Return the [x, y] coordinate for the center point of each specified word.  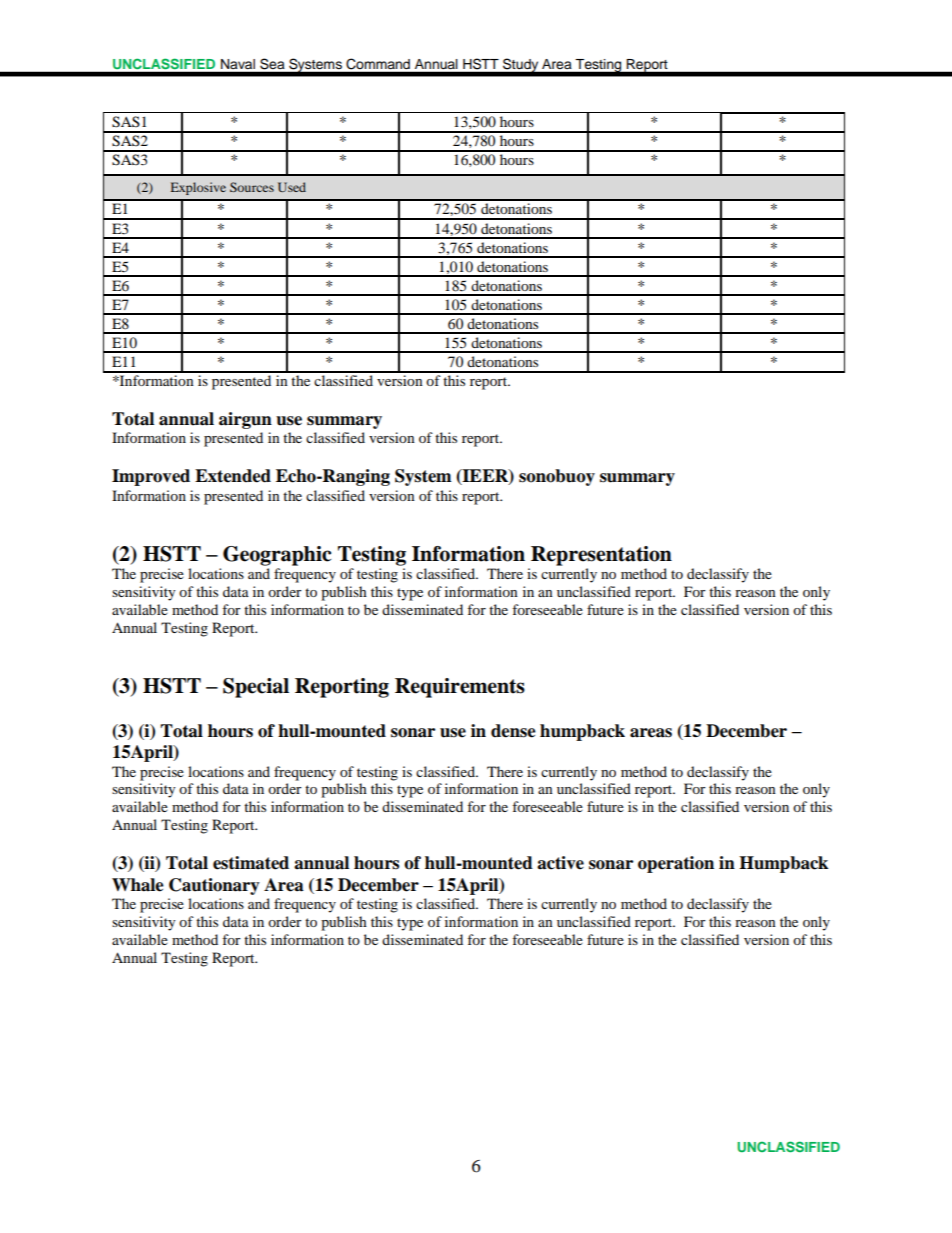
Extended [233, 476]
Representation [601, 556]
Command [378, 64]
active [560, 863]
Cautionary [214, 886]
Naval [238, 64]
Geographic [277, 556]
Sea [272, 63]
